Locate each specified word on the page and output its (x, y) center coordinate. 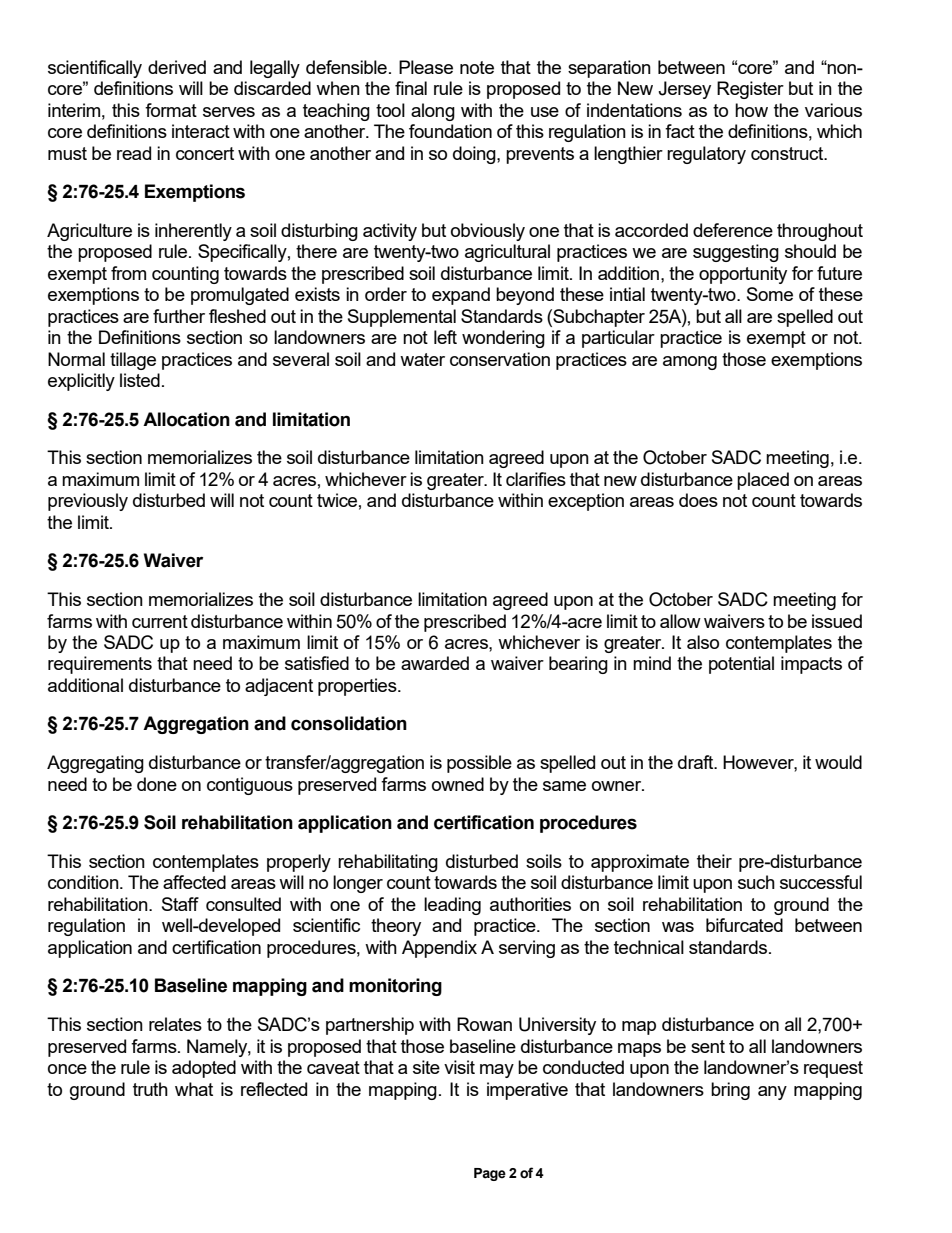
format (171, 110)
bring (730, 1091)
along (433, 112)
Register (750, 90)
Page (490, 1174)
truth (150, 1089)
